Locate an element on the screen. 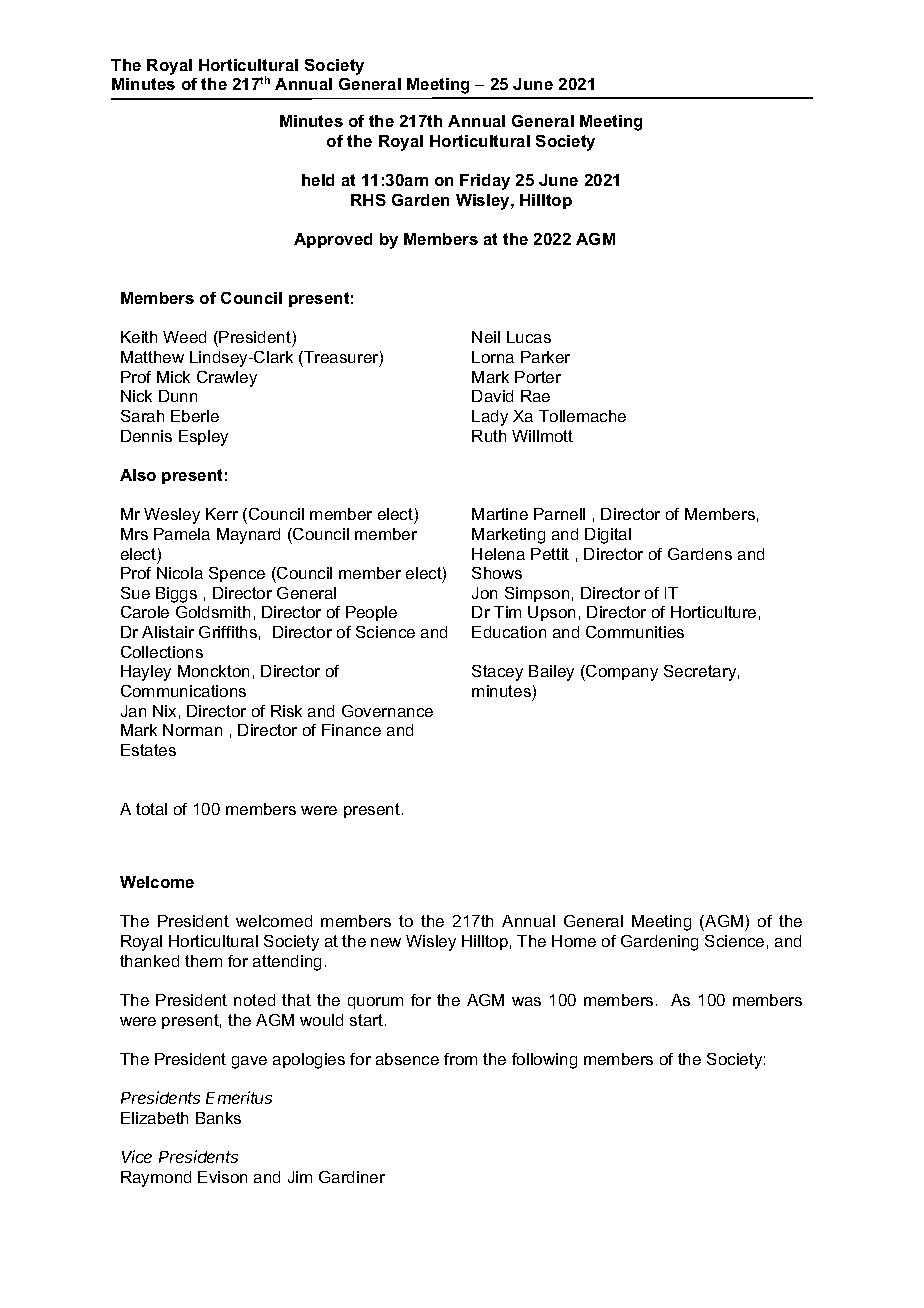 Image resolution: width=924 pixels, height=1308 pixels. Home is located at coordinates (574, 941).
